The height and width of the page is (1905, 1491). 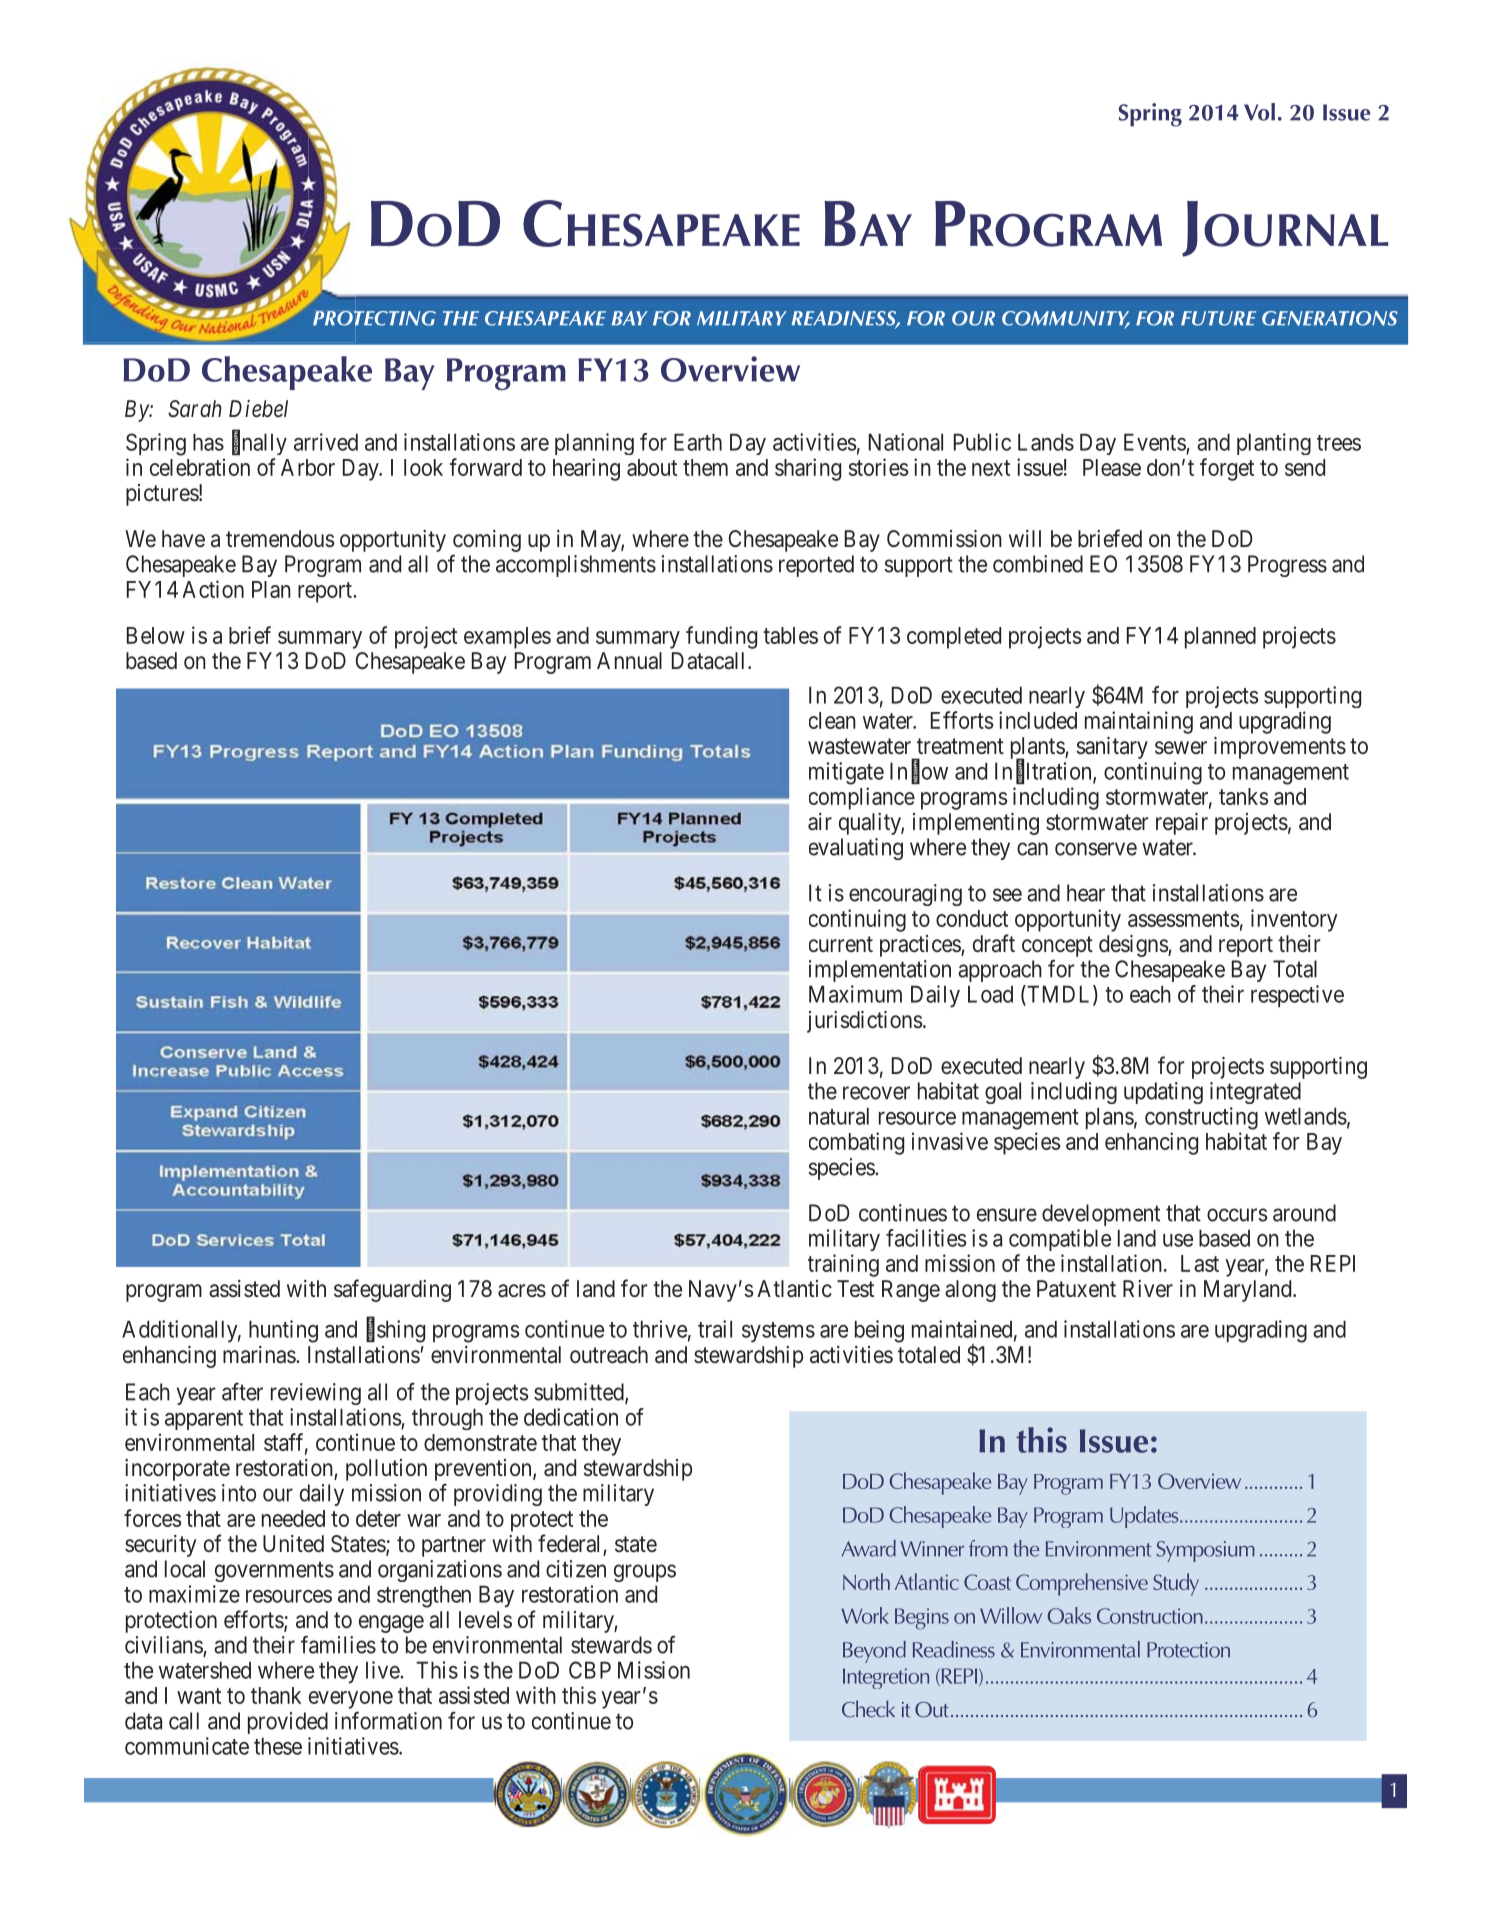 What do you see at coordinates (283, 1331) in the page?
I see `hunting` at bounding box center [283, 1331].
